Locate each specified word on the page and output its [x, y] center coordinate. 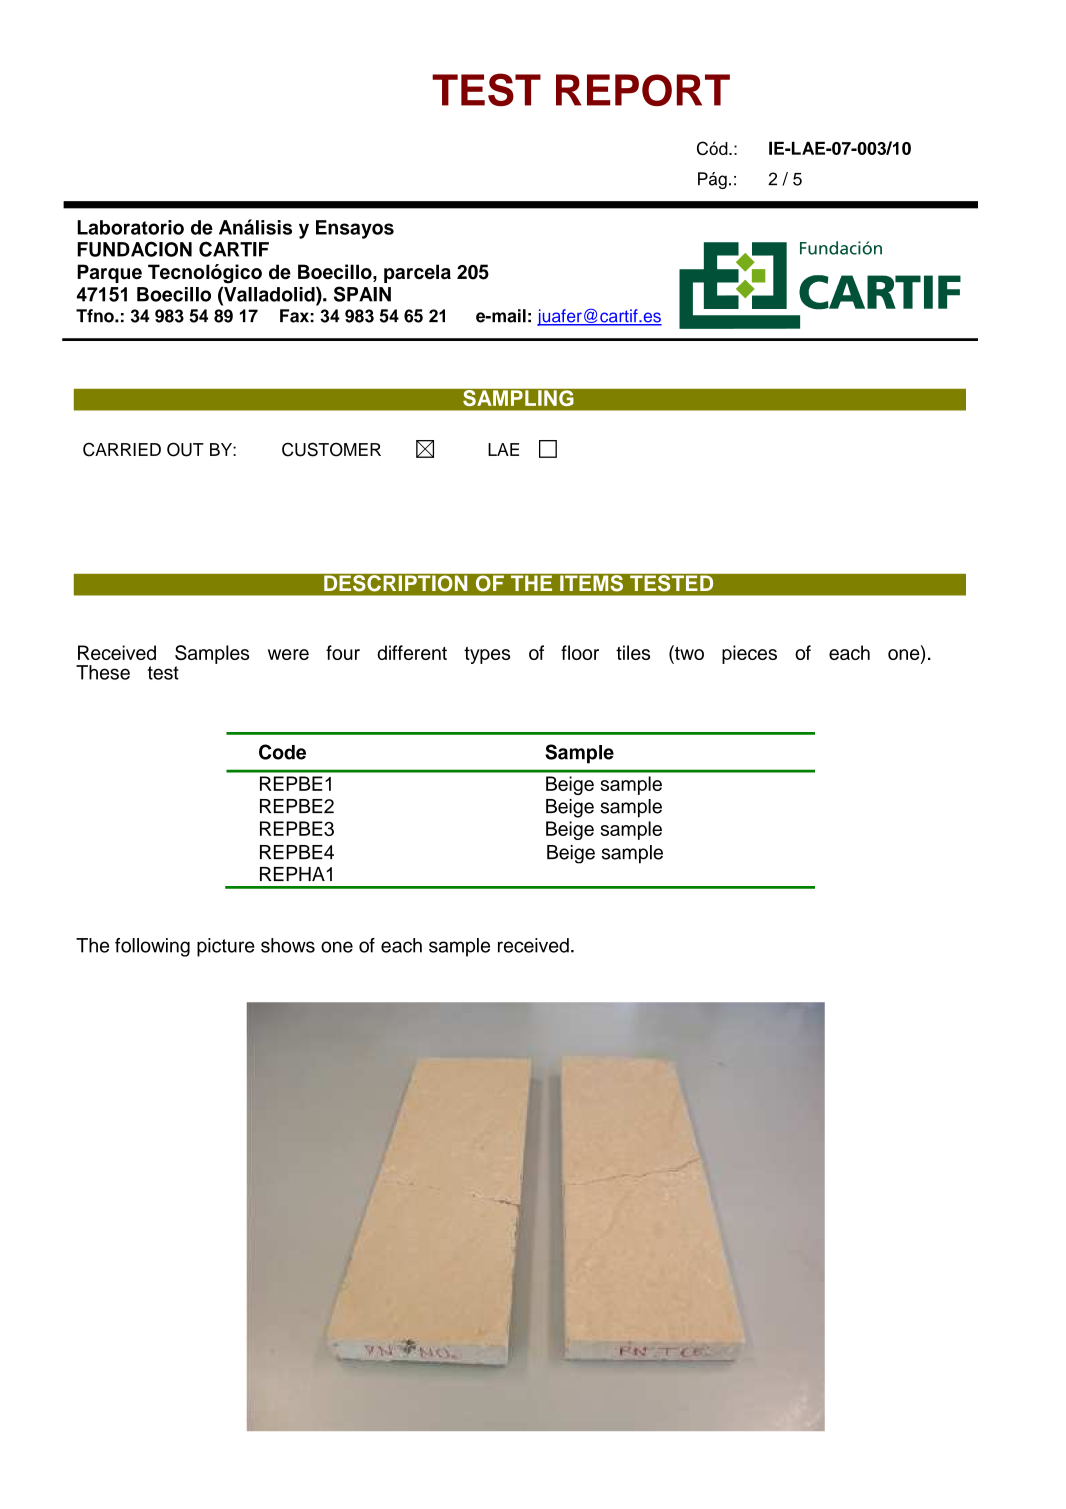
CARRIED [122, 449]
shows [288, 945]
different [412, 652]
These [103, 672]
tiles [633, 652]
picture [226, 947]
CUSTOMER [331, 449]
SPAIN [362, 294]
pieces [749, 654]
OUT [185, 449]
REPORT [643, 90]
